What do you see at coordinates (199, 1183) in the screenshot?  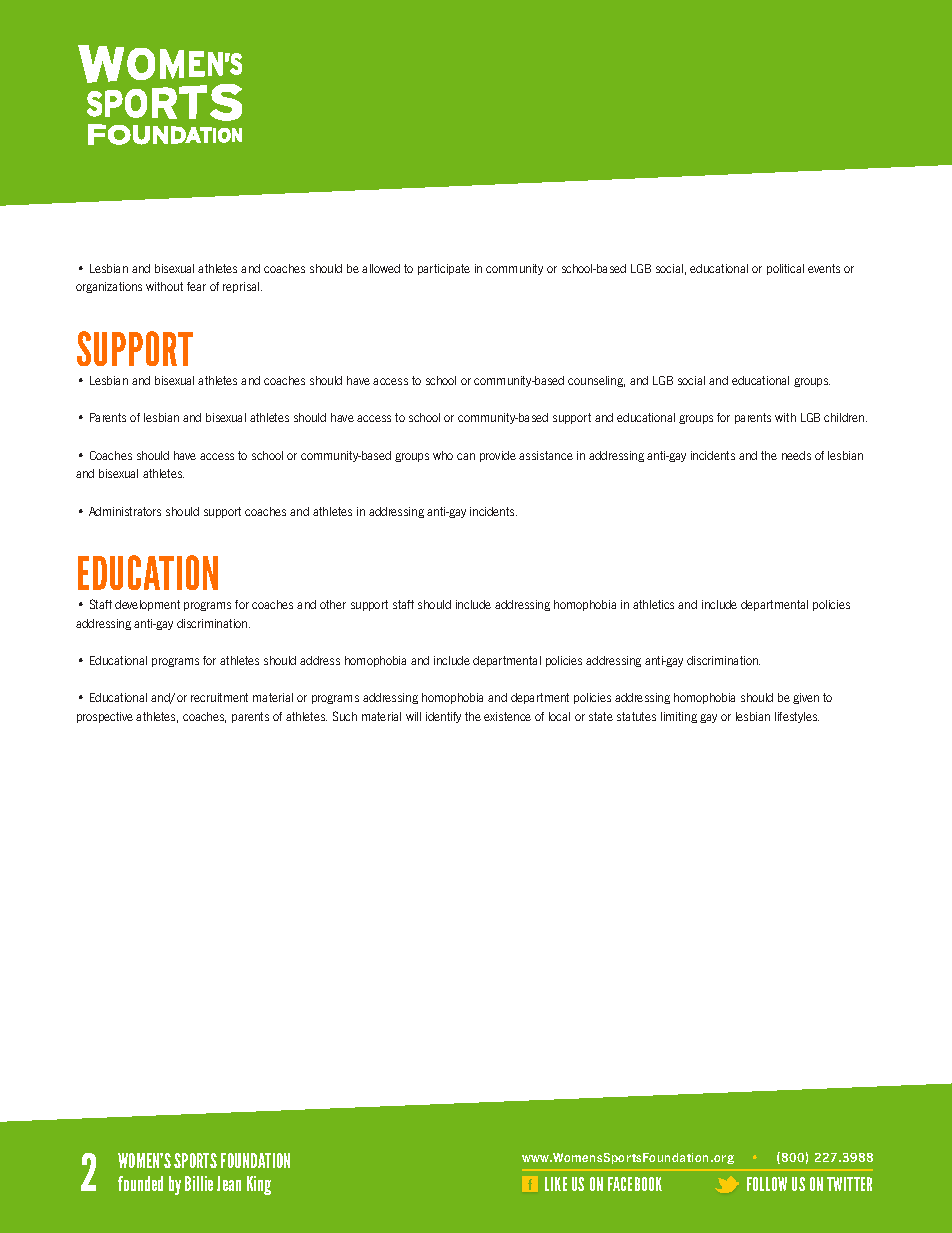 I see `Billie` at bounding box center [199, 1183].
